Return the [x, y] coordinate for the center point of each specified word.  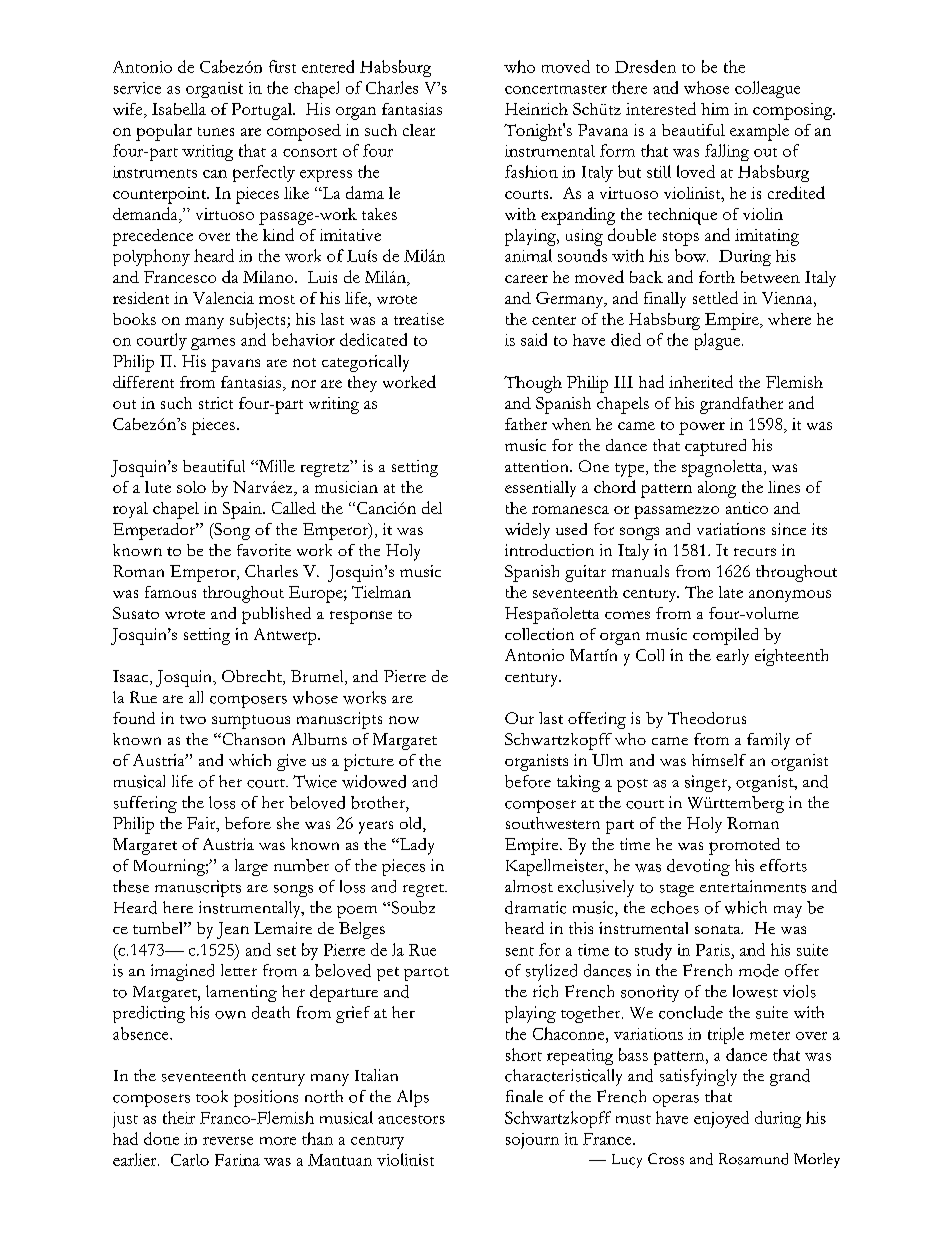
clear [419, 130]
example [759, 132]
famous [170, 592]
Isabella [179, 109]
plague [717, 341]
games [213, 344]
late [731, 592]
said [534, 339]
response [361, 617]
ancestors [411, 1119]
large [251, 867]
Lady [415, 846]
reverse [228, 1141]
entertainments [753, 886]
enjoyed [721, 1119]
